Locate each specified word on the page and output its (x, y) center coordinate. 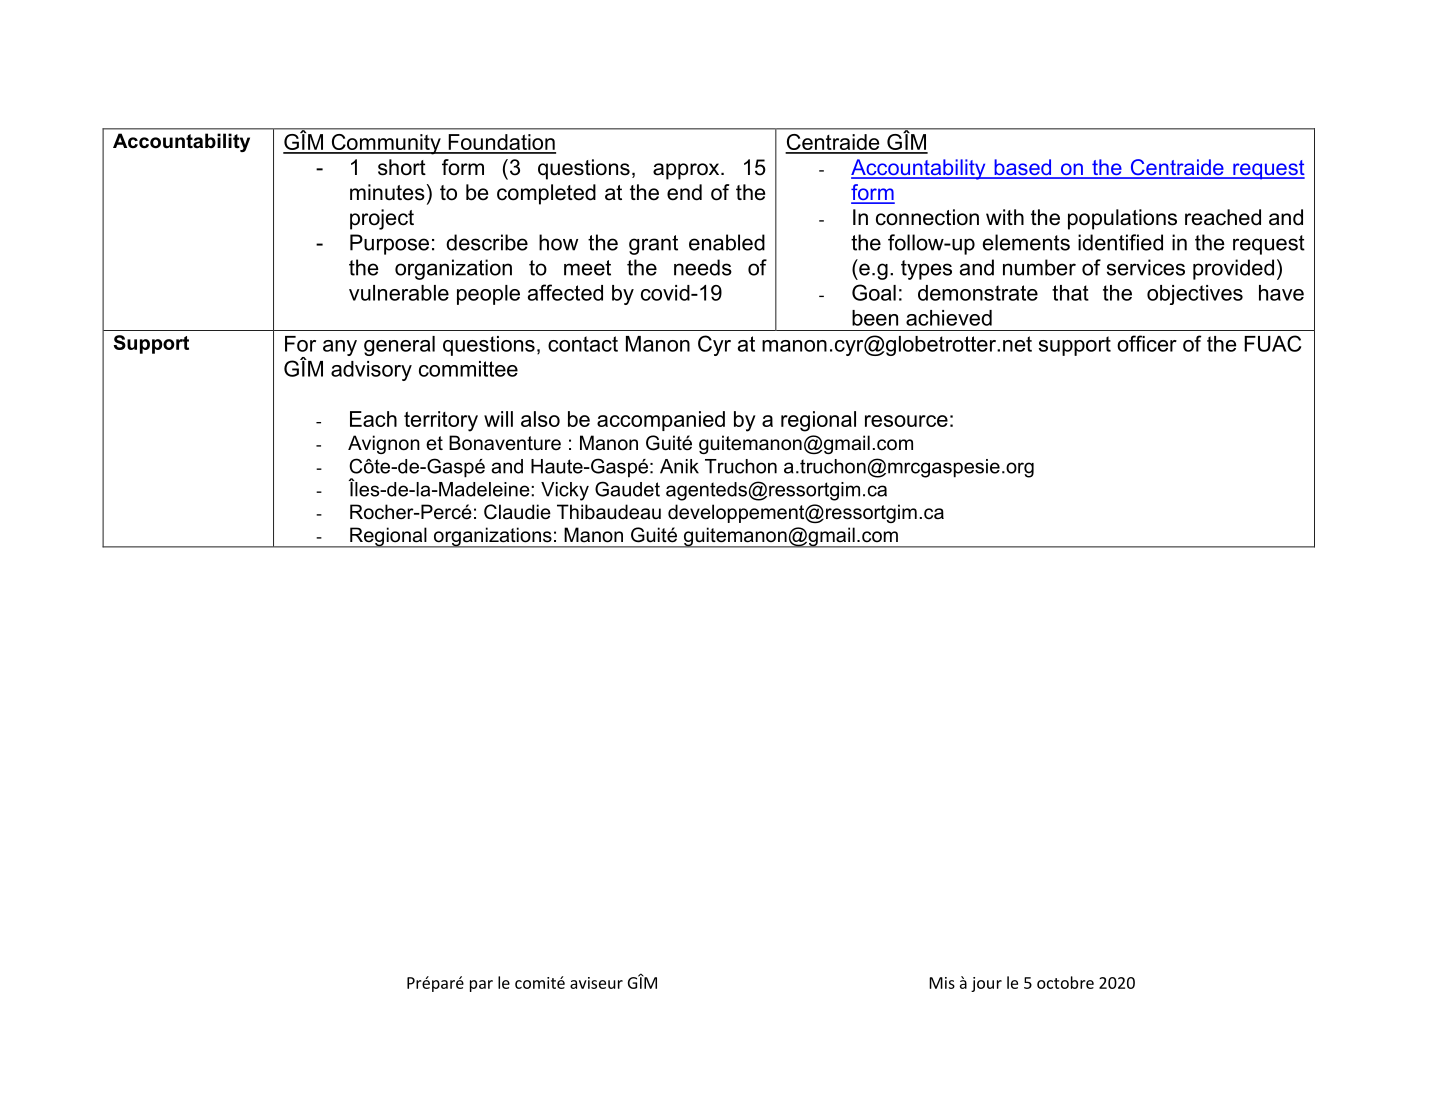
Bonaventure (505, 443)
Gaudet (627, 489)
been (875, 318)
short (402, 167)
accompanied (661, 421)
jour (986, 984)
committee (468, 369)
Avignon (384, 444)
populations (1122, 219)
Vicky (565, 491)
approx (687, 171)
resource (906, 421)
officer (1147, 343)
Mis (942, 983)
